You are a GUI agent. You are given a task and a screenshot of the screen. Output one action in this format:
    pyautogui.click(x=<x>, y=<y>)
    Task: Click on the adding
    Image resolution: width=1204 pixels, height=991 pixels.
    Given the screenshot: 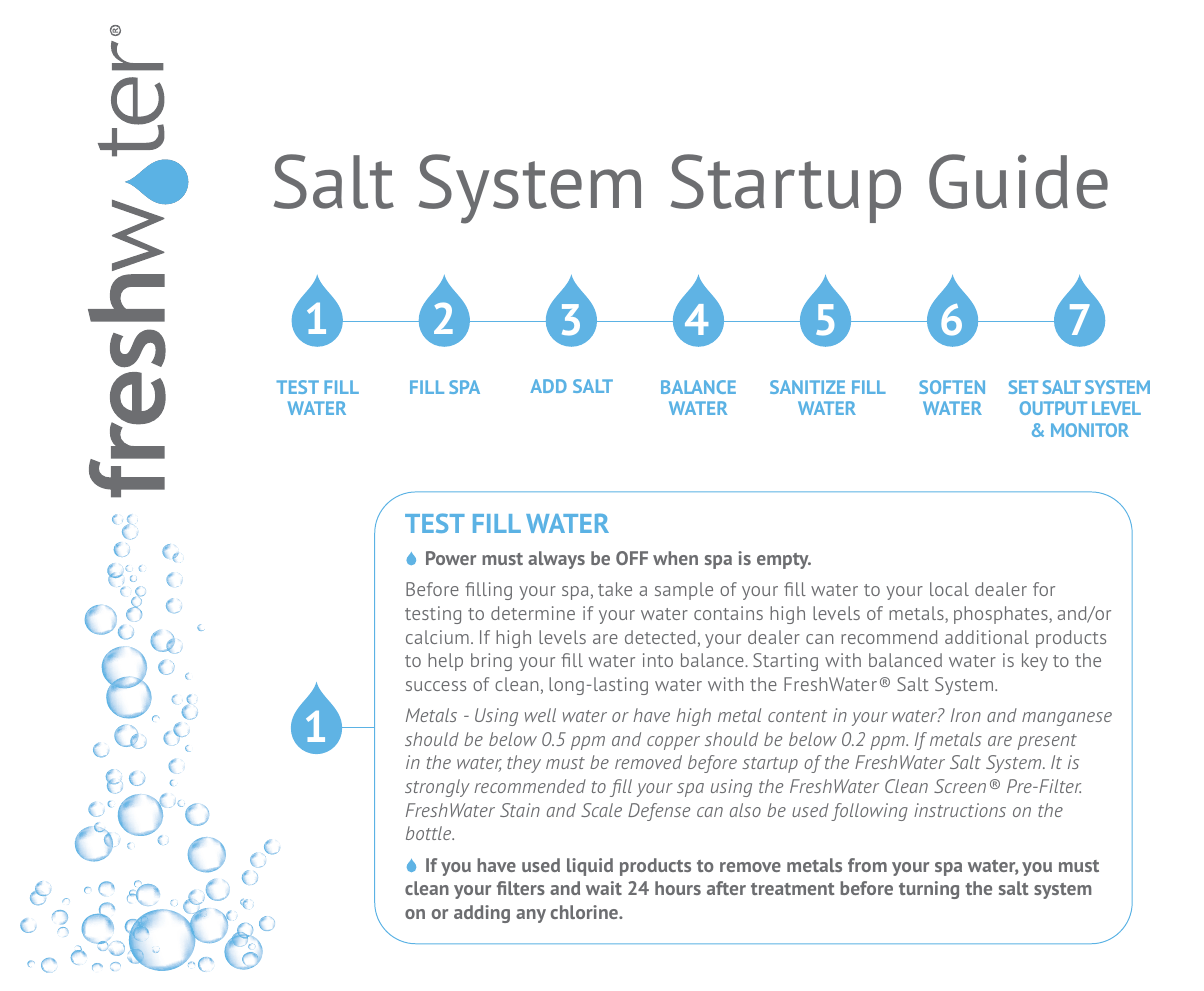 What is the action you would take?
    pyautogui.click(x=482, y=914)
